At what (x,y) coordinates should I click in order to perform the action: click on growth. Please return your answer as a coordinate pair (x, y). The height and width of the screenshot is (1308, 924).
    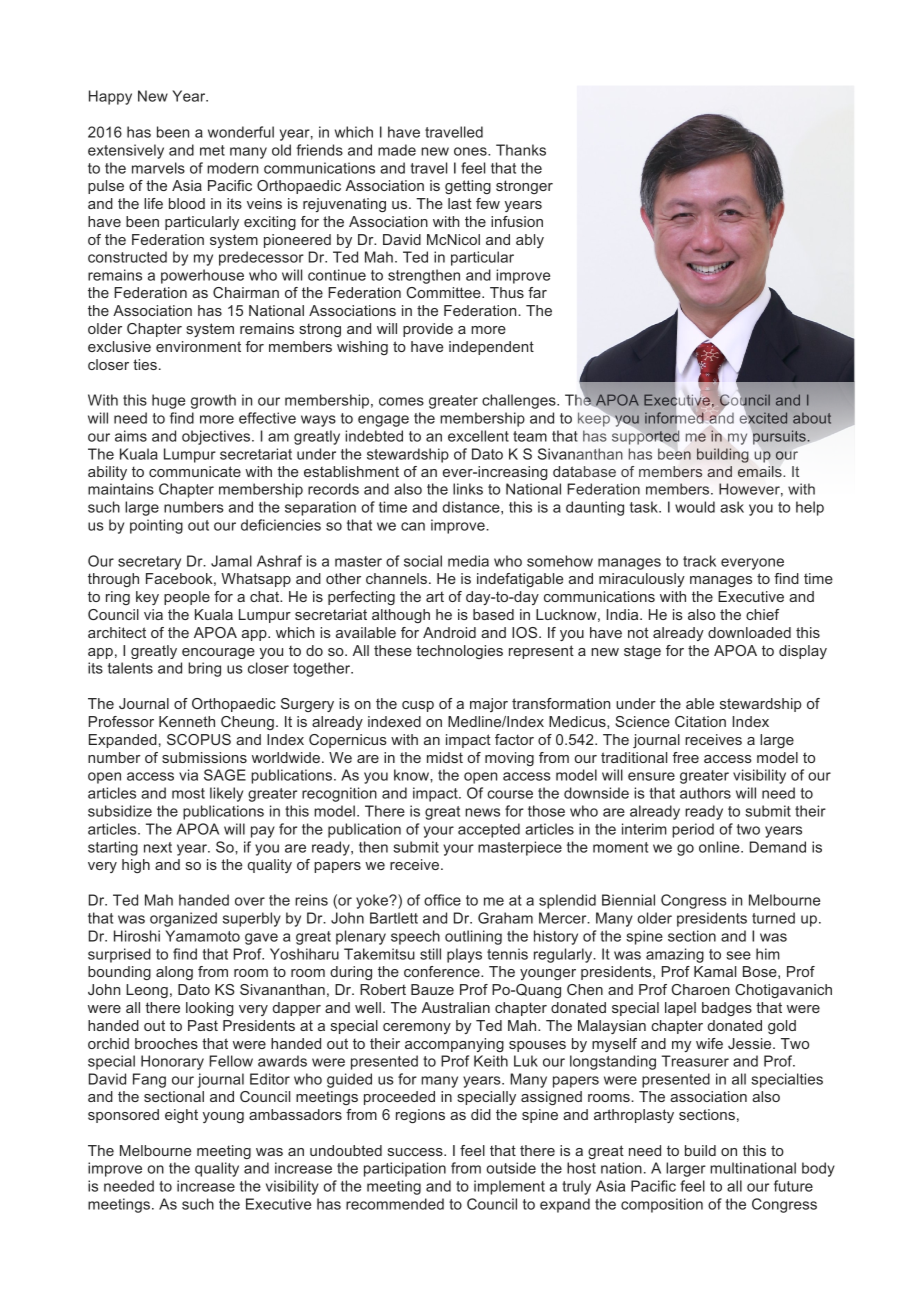
    Looking at the image, I should click on (213, 401).
